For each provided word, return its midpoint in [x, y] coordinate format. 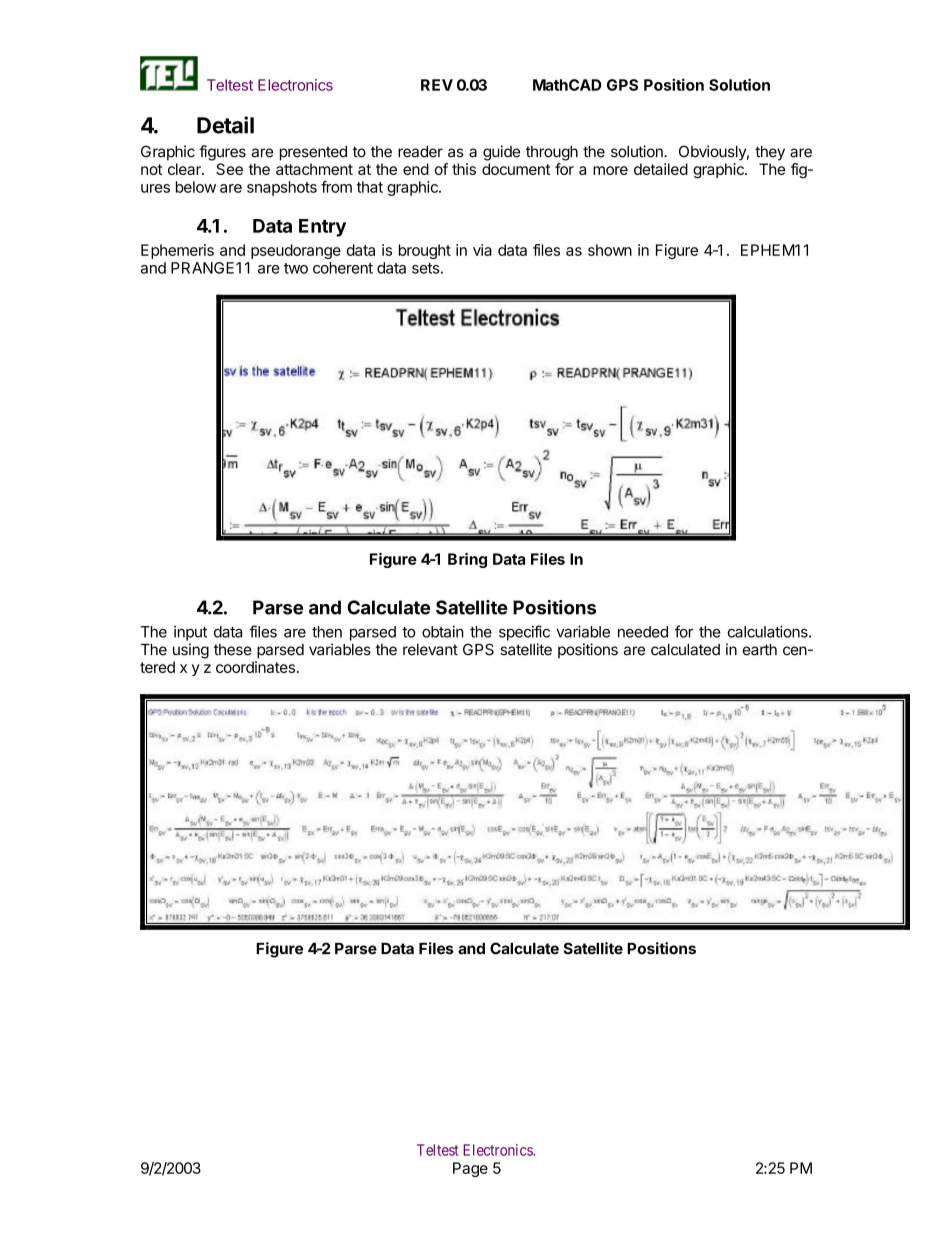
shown [610, 250]
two [296, 268]
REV [437, 85]
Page [470, 1169]
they [770, 153]
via [482, 250]
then [327, 632]
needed [643, 632]
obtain [443, 632]
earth [760, 650]
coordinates [255, 667]
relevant [430, 650]
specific [524, 633]
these [233, 650]
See [229, 169]
